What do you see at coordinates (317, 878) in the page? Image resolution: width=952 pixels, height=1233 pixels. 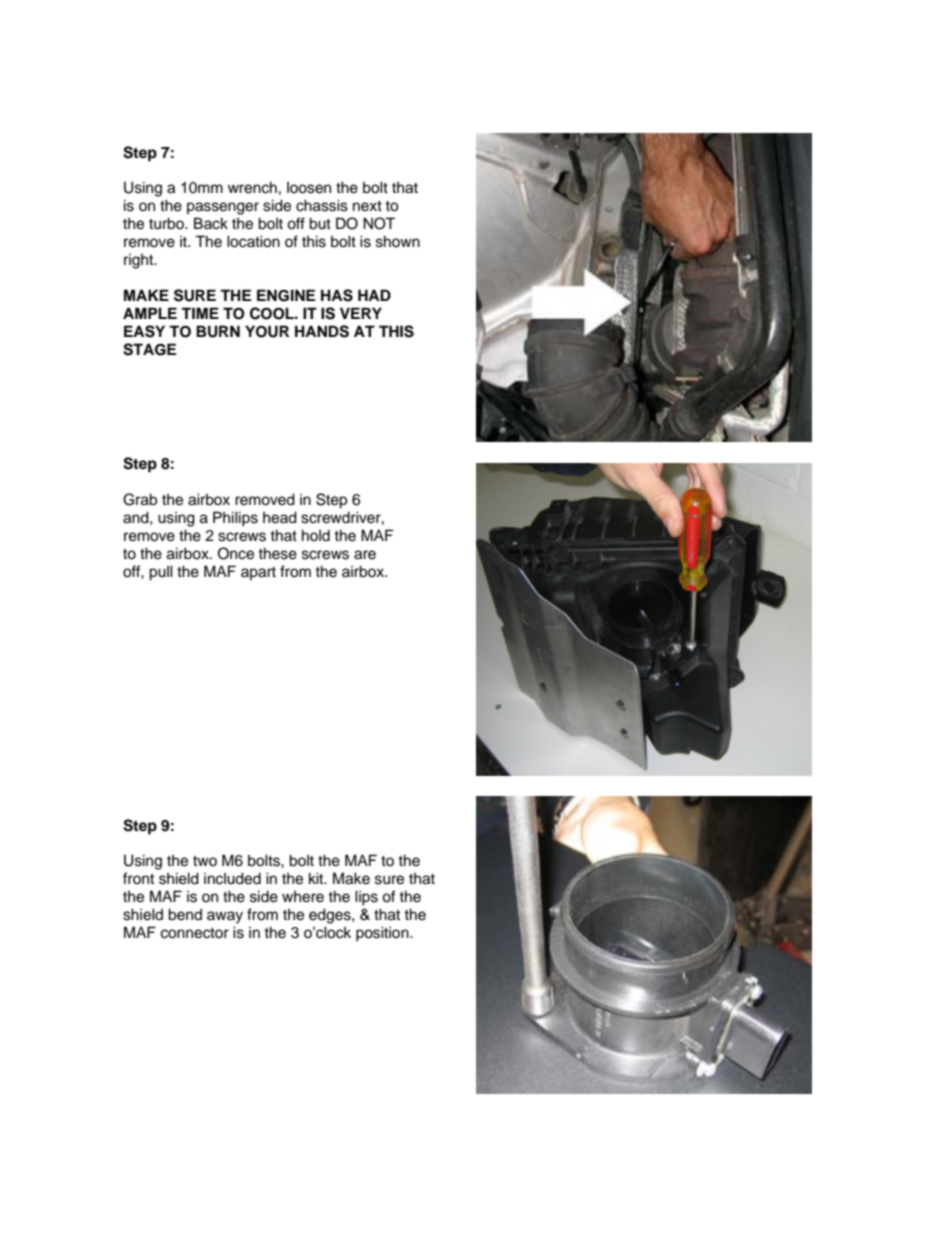 I see `kit` at bounding box center [317, 878].
